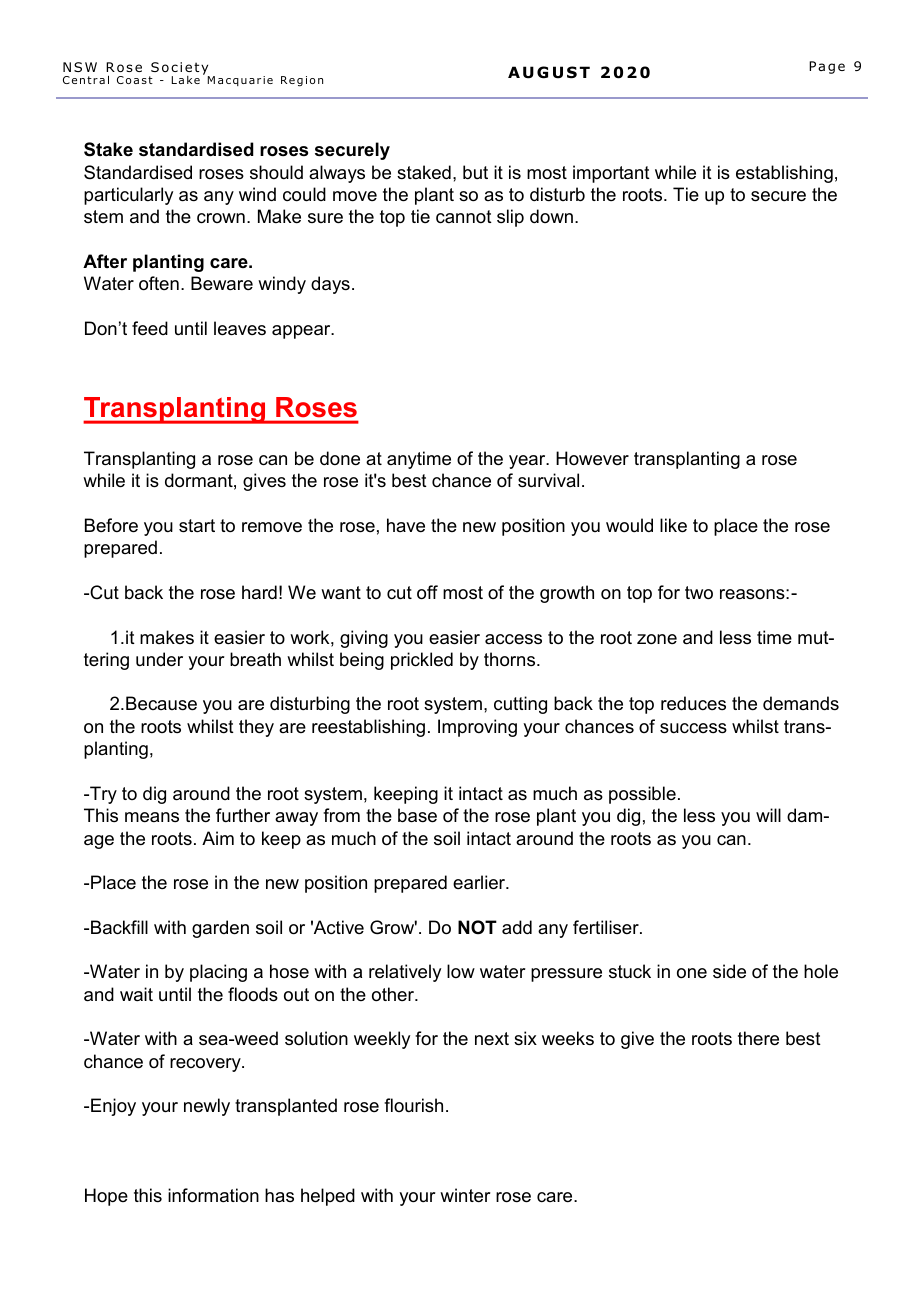 This page has width=924, height=1308. I want to click on important, so click(611, 174).
